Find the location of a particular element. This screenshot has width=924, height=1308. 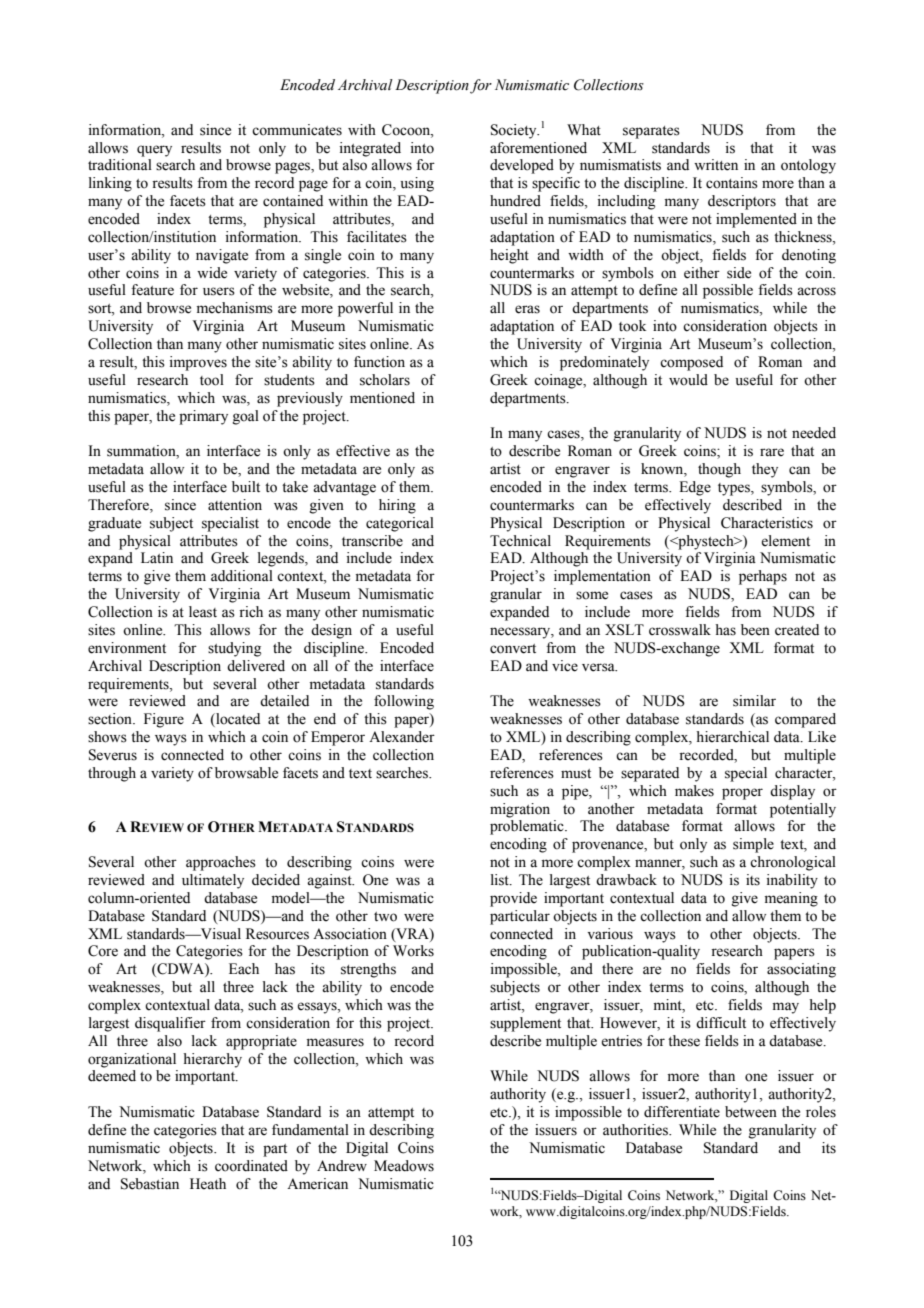

query is located at coordinates (154, 151).
